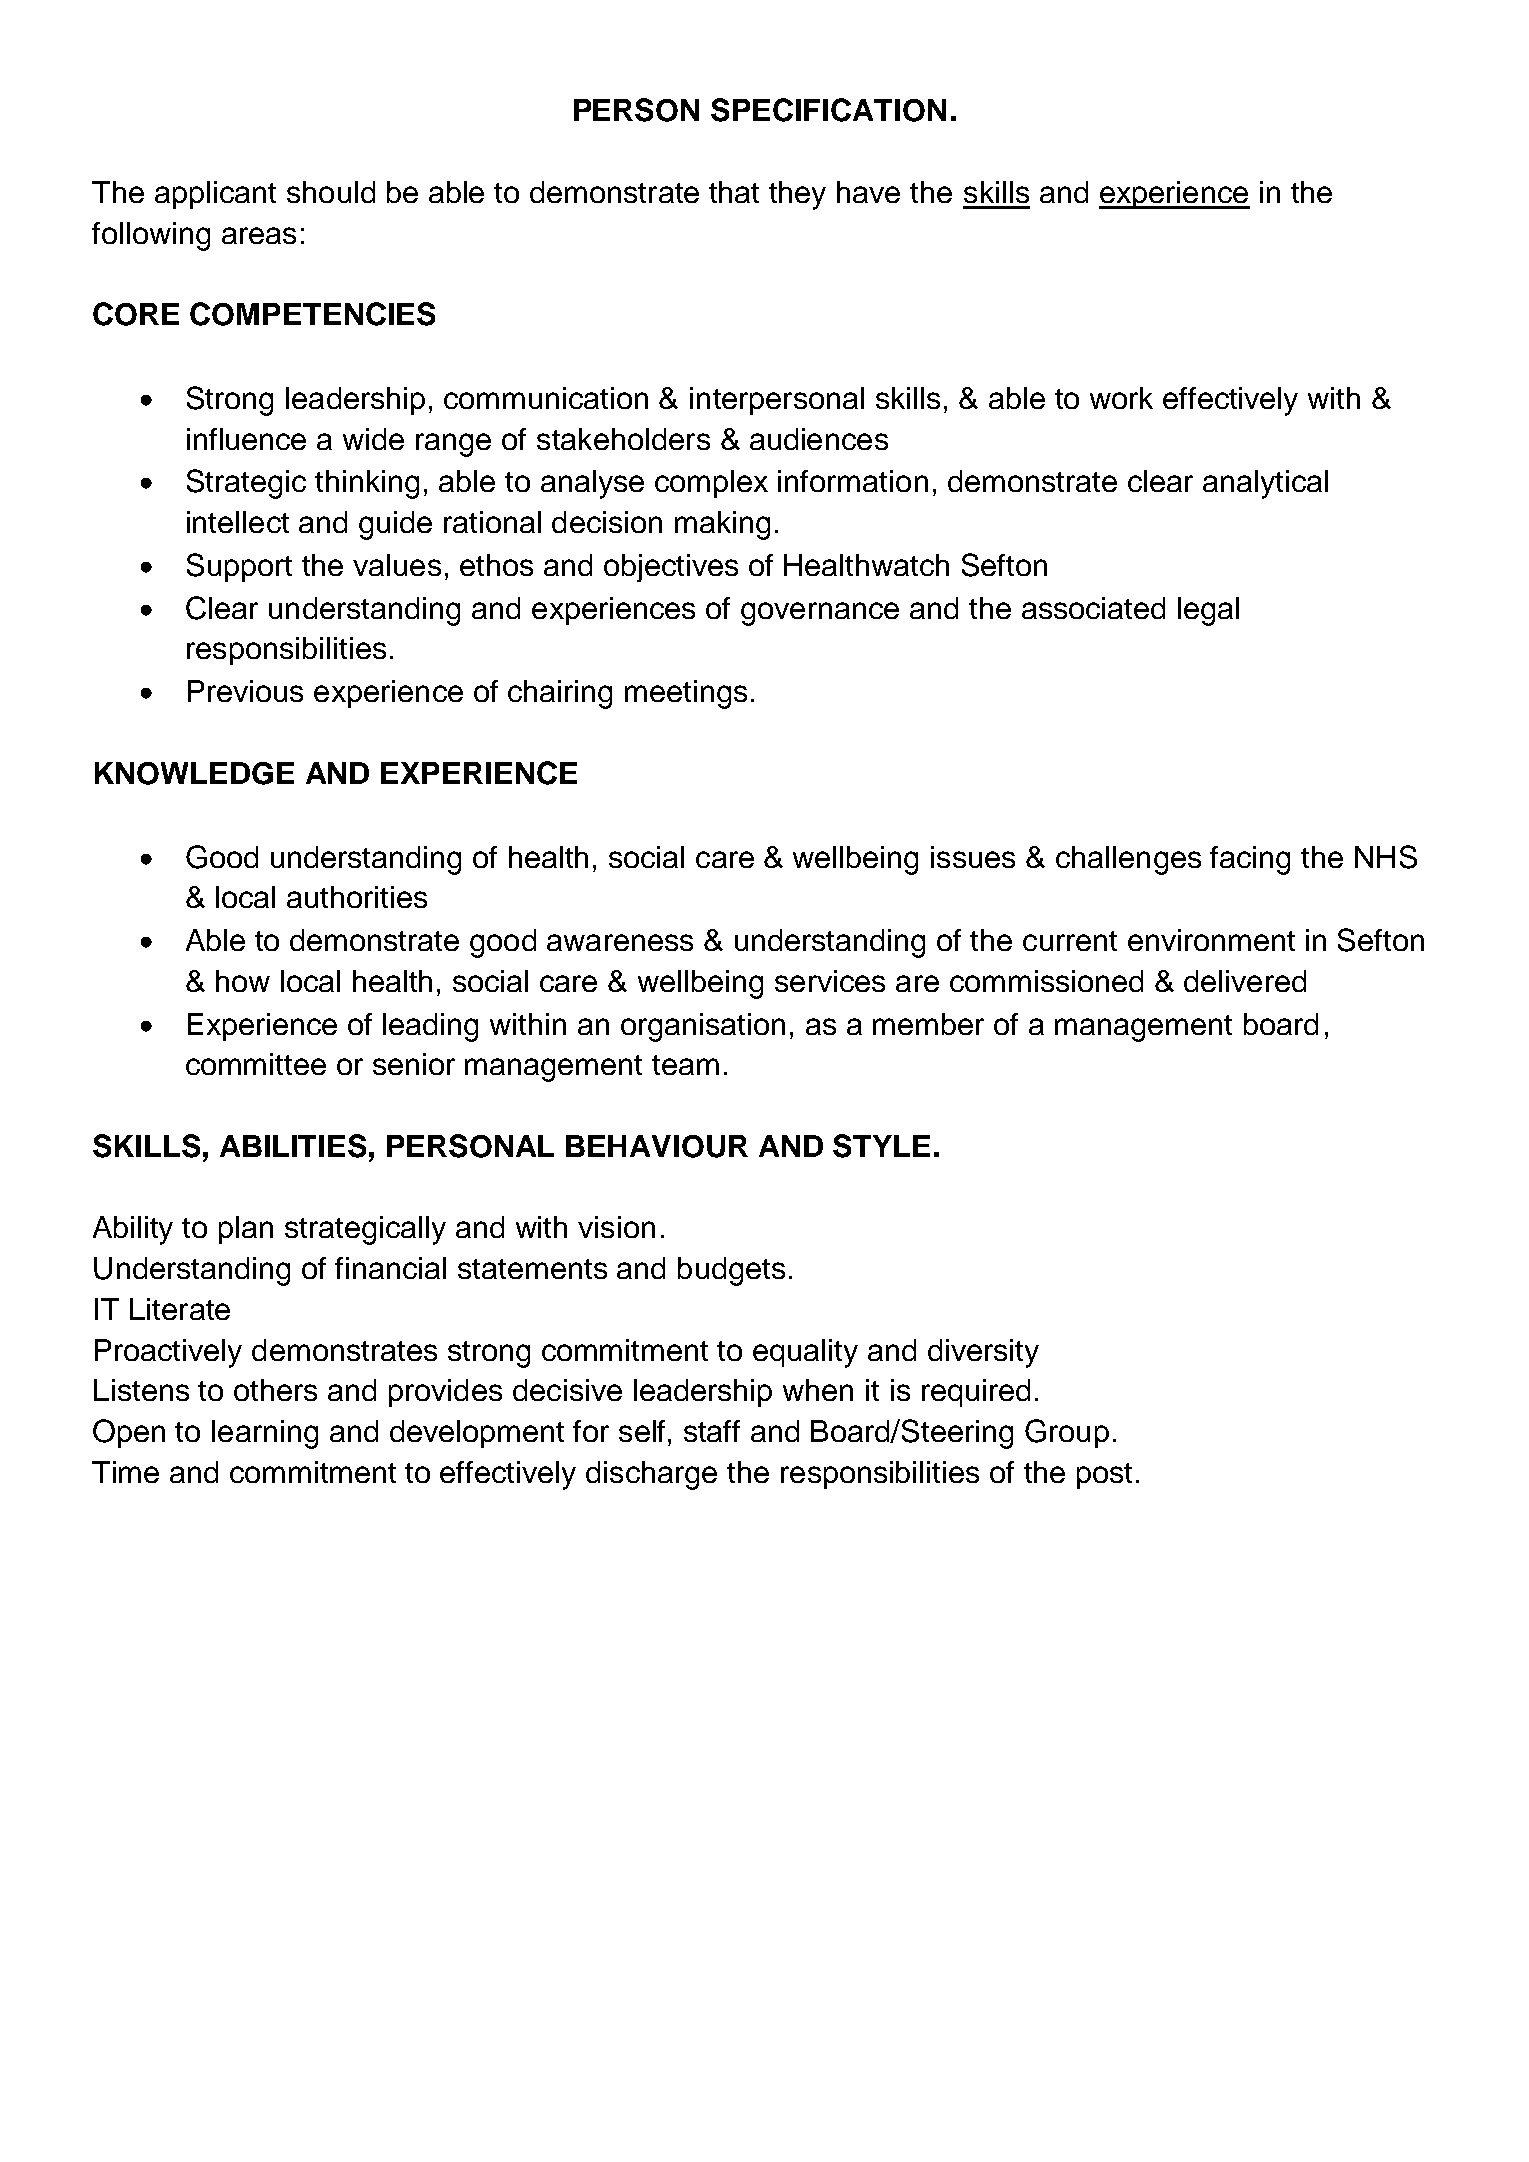  Describe the element at coordinates (734, 192) in the screenshot. I see `that` at that location.
